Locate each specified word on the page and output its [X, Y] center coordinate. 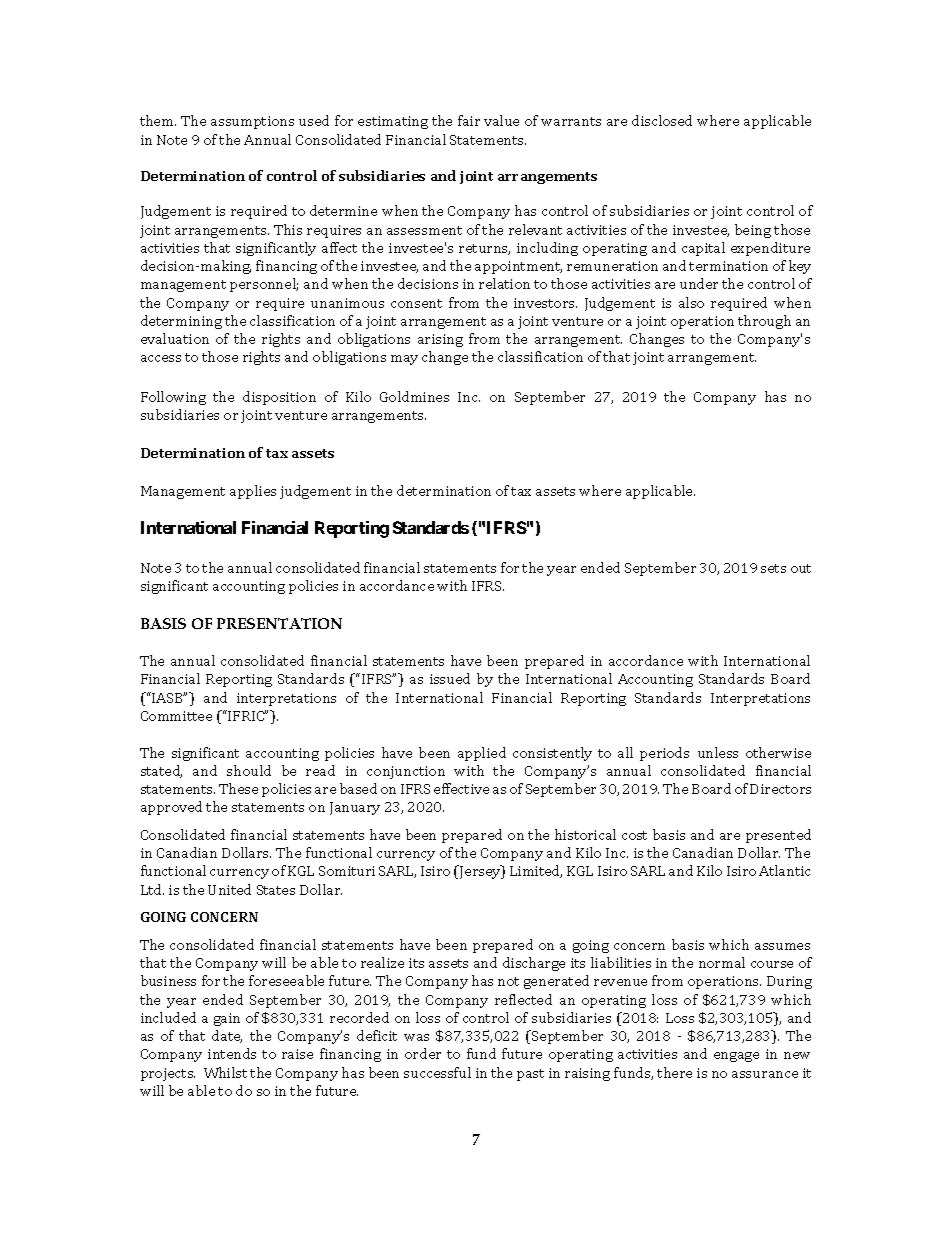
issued [450, 678]
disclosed [662, 120]
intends [232, 1053]
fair [469, 120]
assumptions [252, 122]
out [801, 568]
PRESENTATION [279, 623]
